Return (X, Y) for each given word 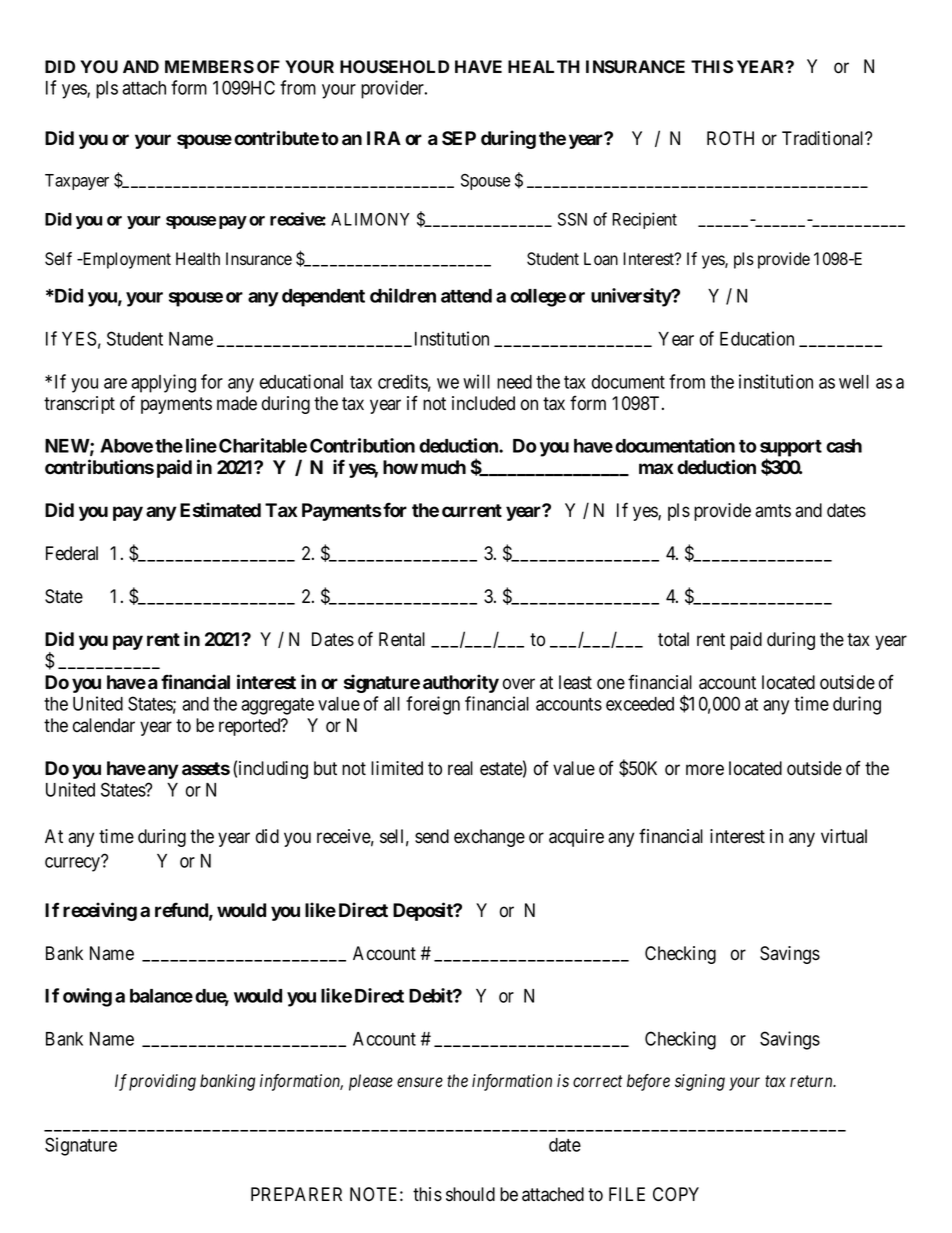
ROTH (730, 138)
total (673, 639)
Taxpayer (77, 182)
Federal (72, 553)
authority (461, 683)
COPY (676, 1194)
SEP (459, 138)
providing (162, 1082)
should (470, 1194)
